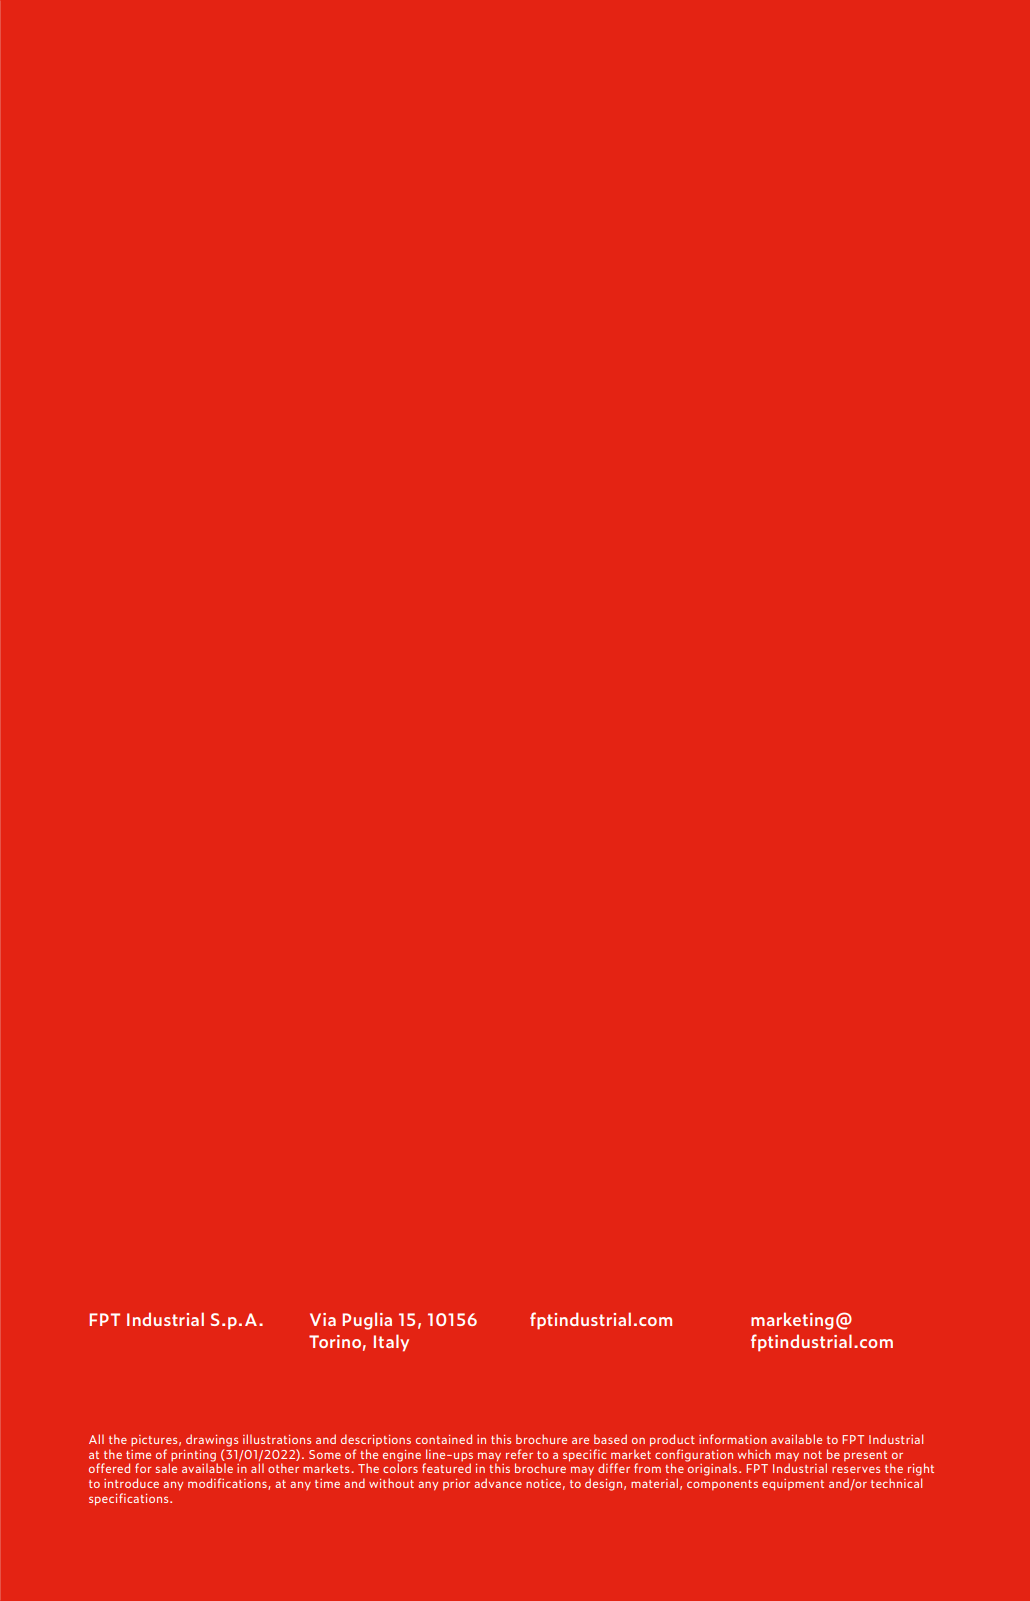  Describe the element at coordinates (580, 1440) in the document. I see `are` at that location.
